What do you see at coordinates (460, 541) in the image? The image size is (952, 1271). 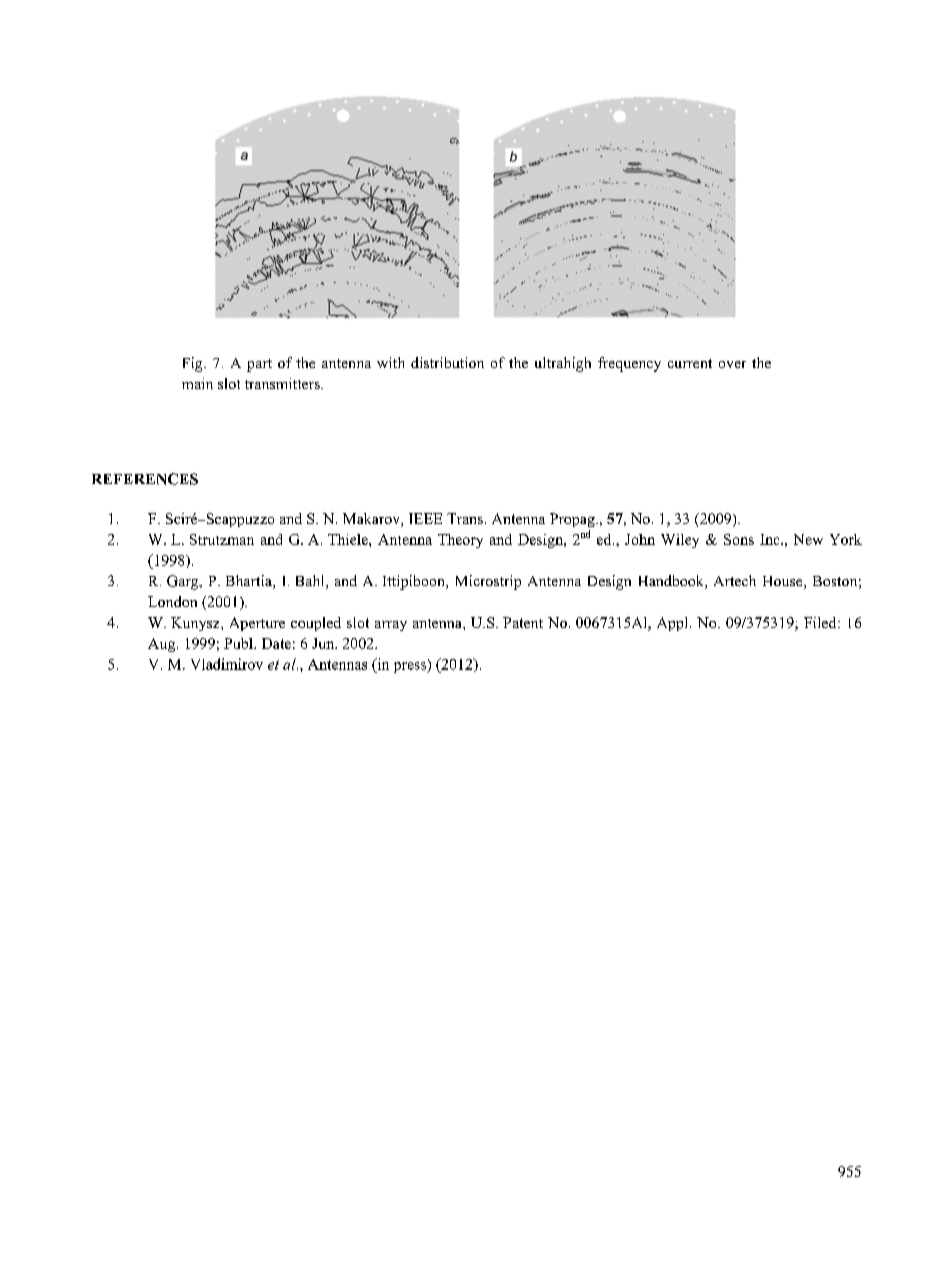 I see `Theory` at bounding box center [460, 541].
